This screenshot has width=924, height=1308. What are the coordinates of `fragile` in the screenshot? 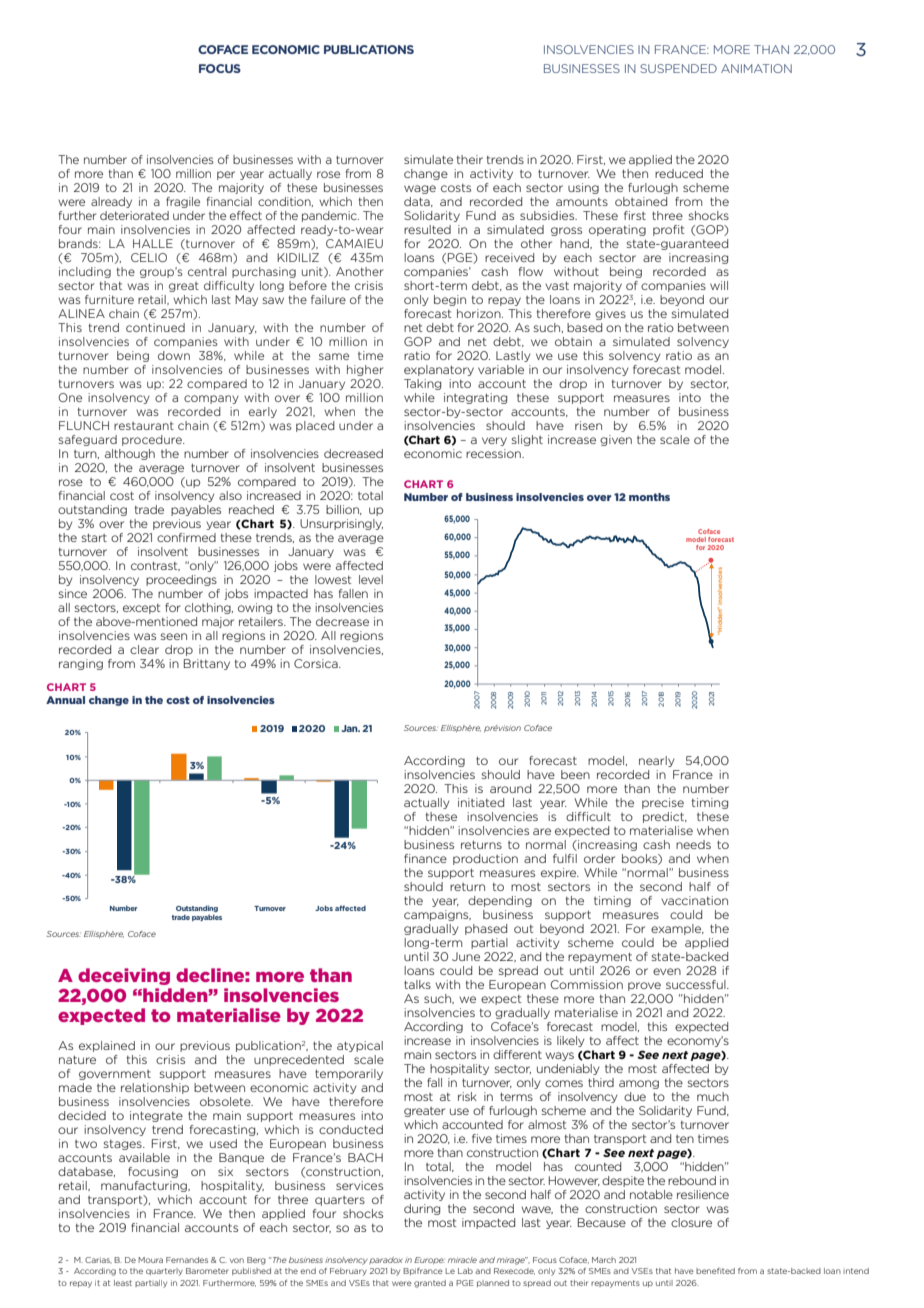 It's located at (183, 202).
